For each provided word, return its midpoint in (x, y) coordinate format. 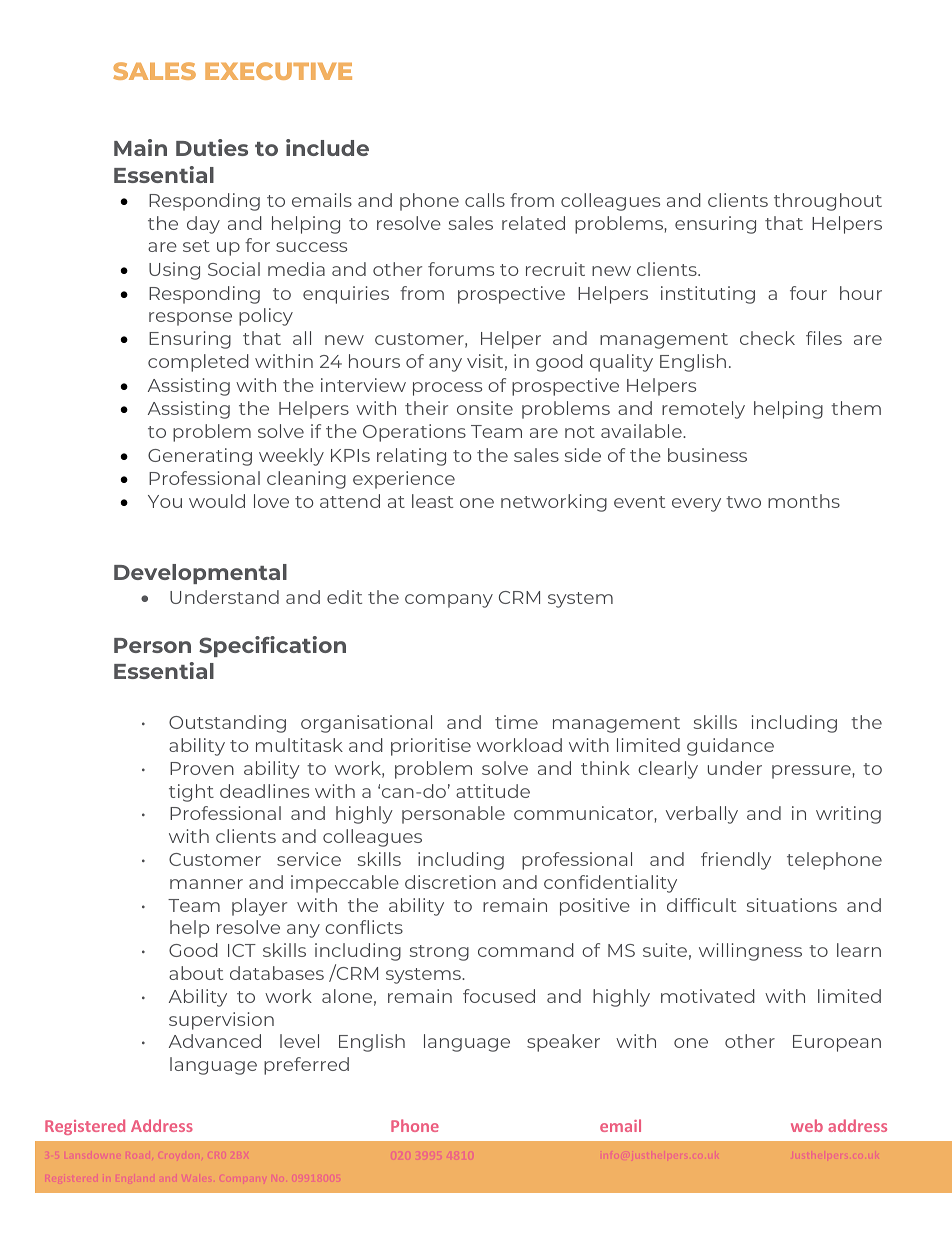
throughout (828, 202)
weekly (291, 457)
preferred (306, 1066)
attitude (493, 791)
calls (485, 200)
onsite (485, 408)
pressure (812, 772)
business (707, 455)
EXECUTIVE (278, 71)
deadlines (264, 791)
